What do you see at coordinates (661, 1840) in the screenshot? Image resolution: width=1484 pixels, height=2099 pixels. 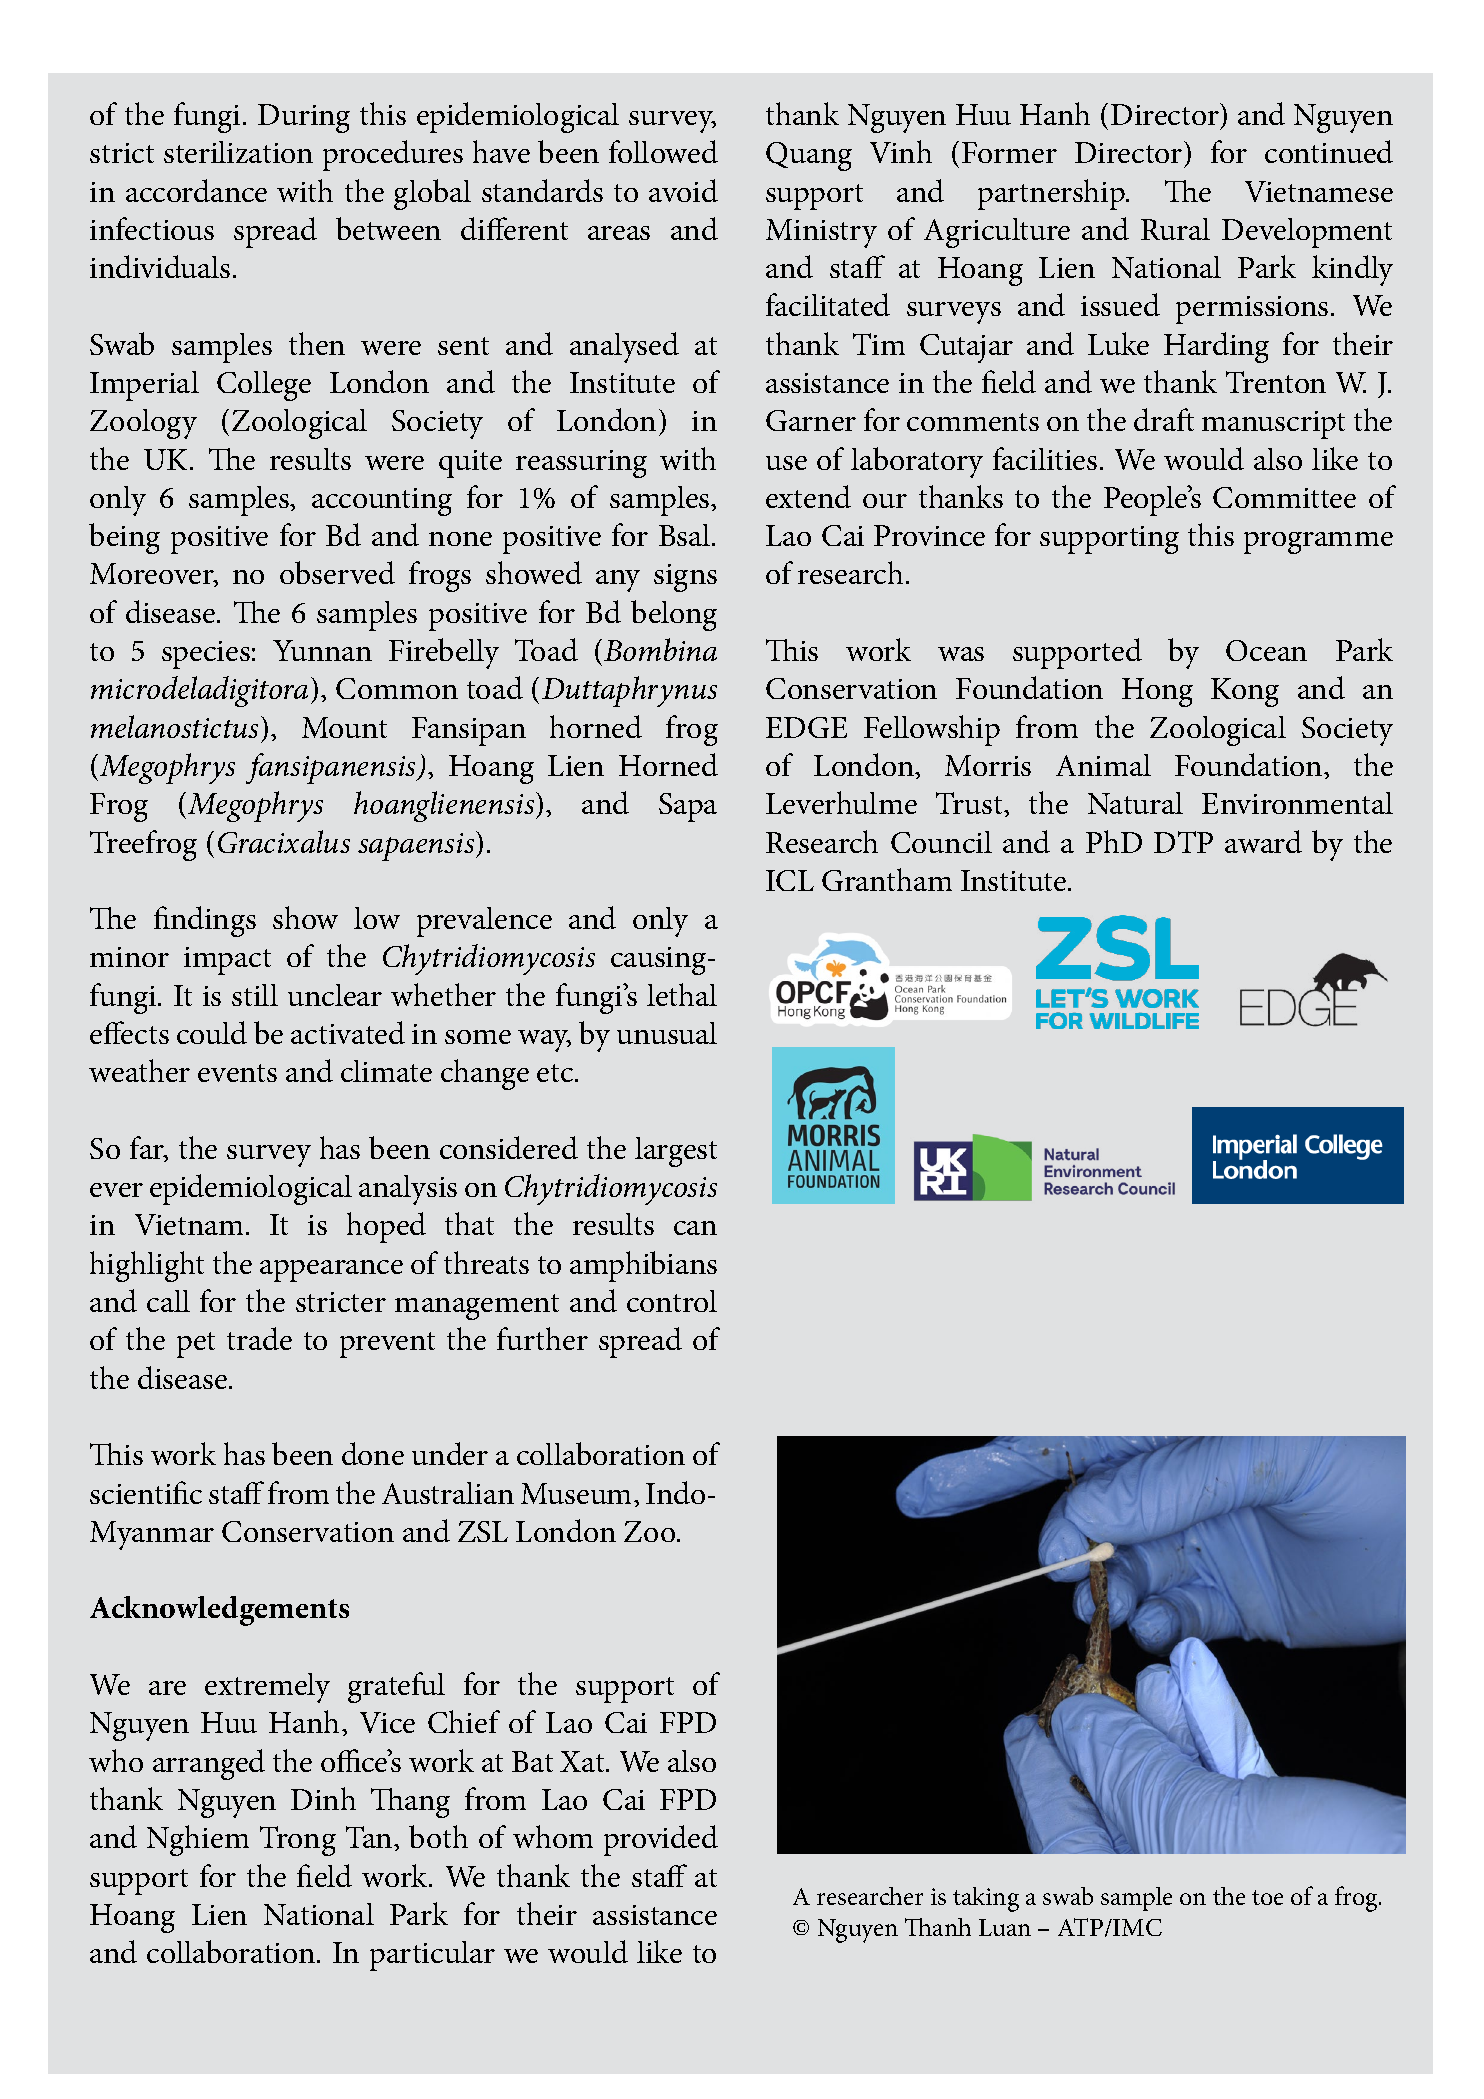 I see `provided` at bounding box center [661, 1840].
